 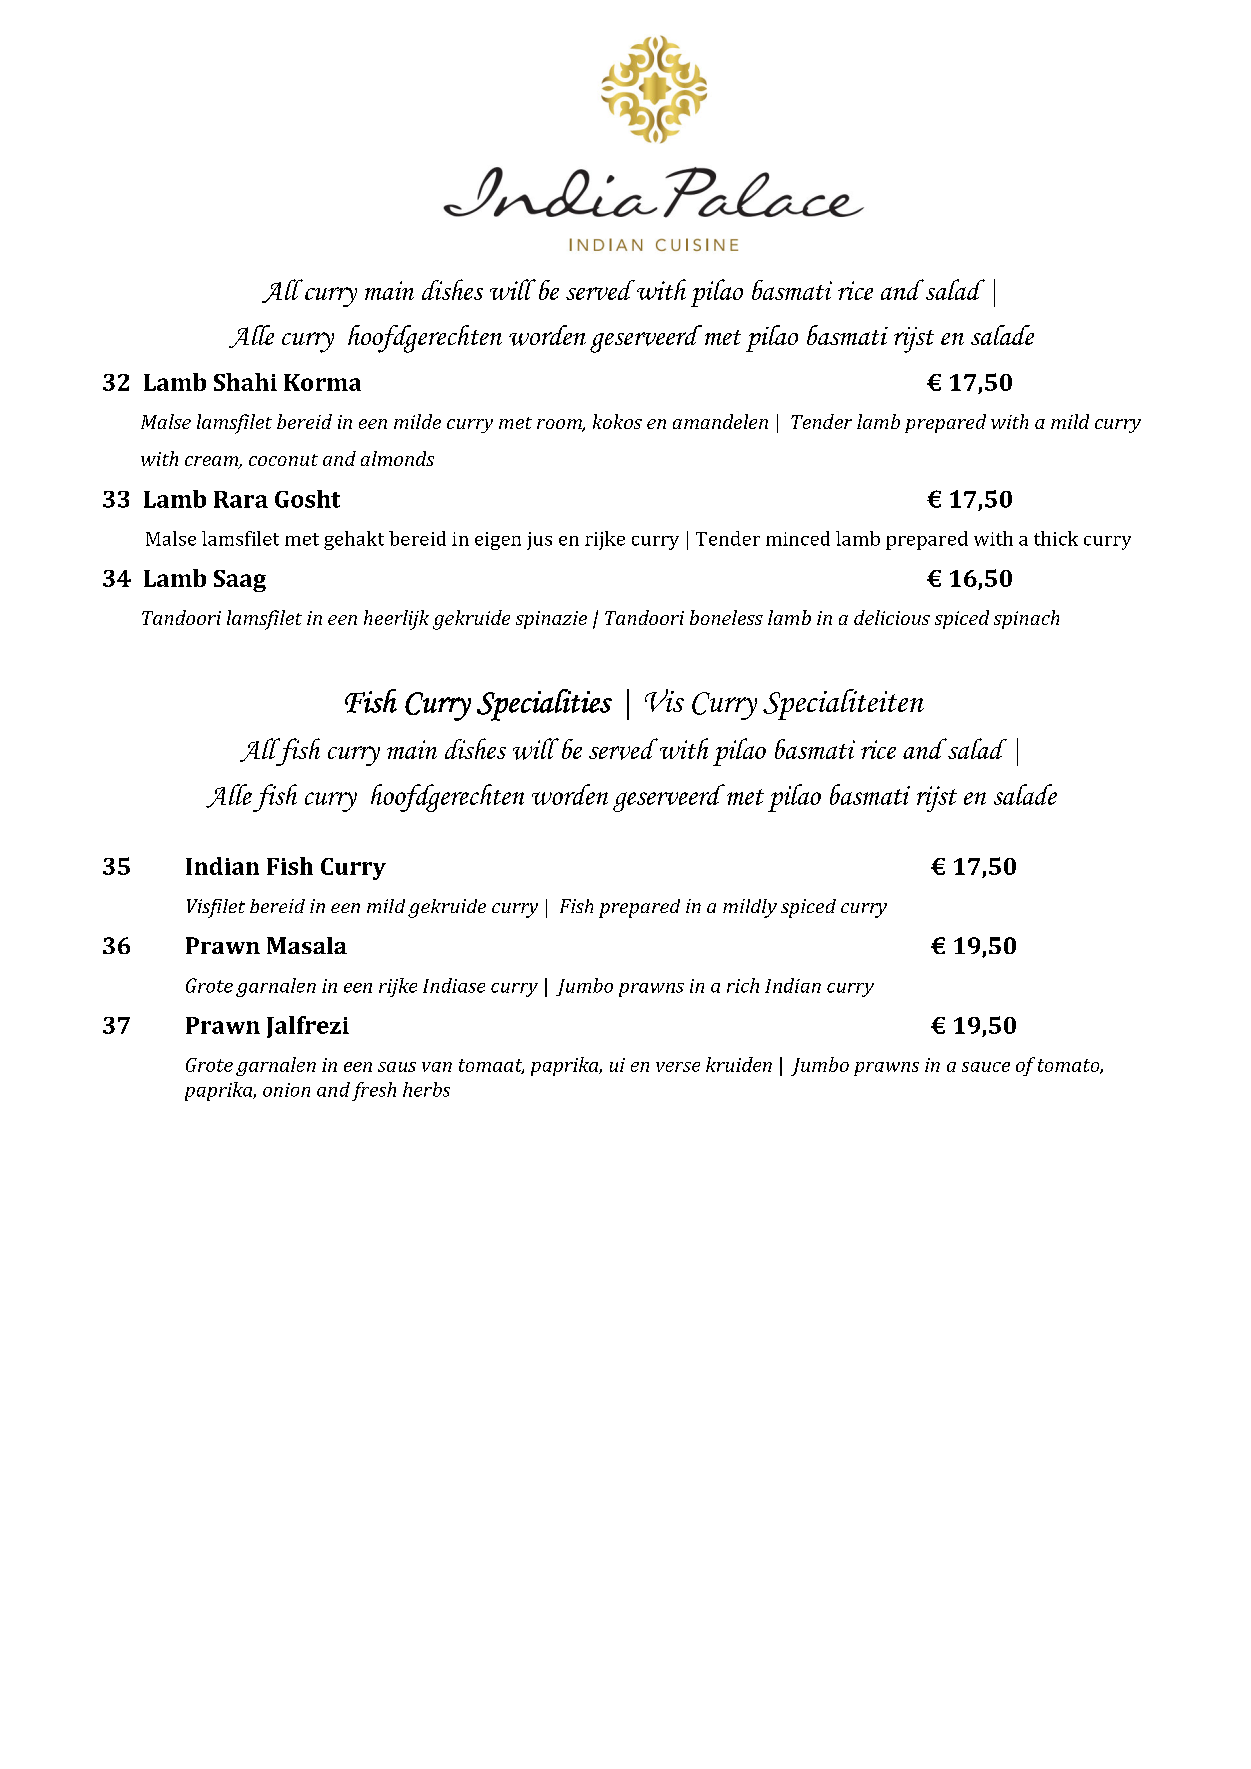 What do you see at coordinates (892, 617) in the page?
I see `delicious` at bounding box center [892, 617].
